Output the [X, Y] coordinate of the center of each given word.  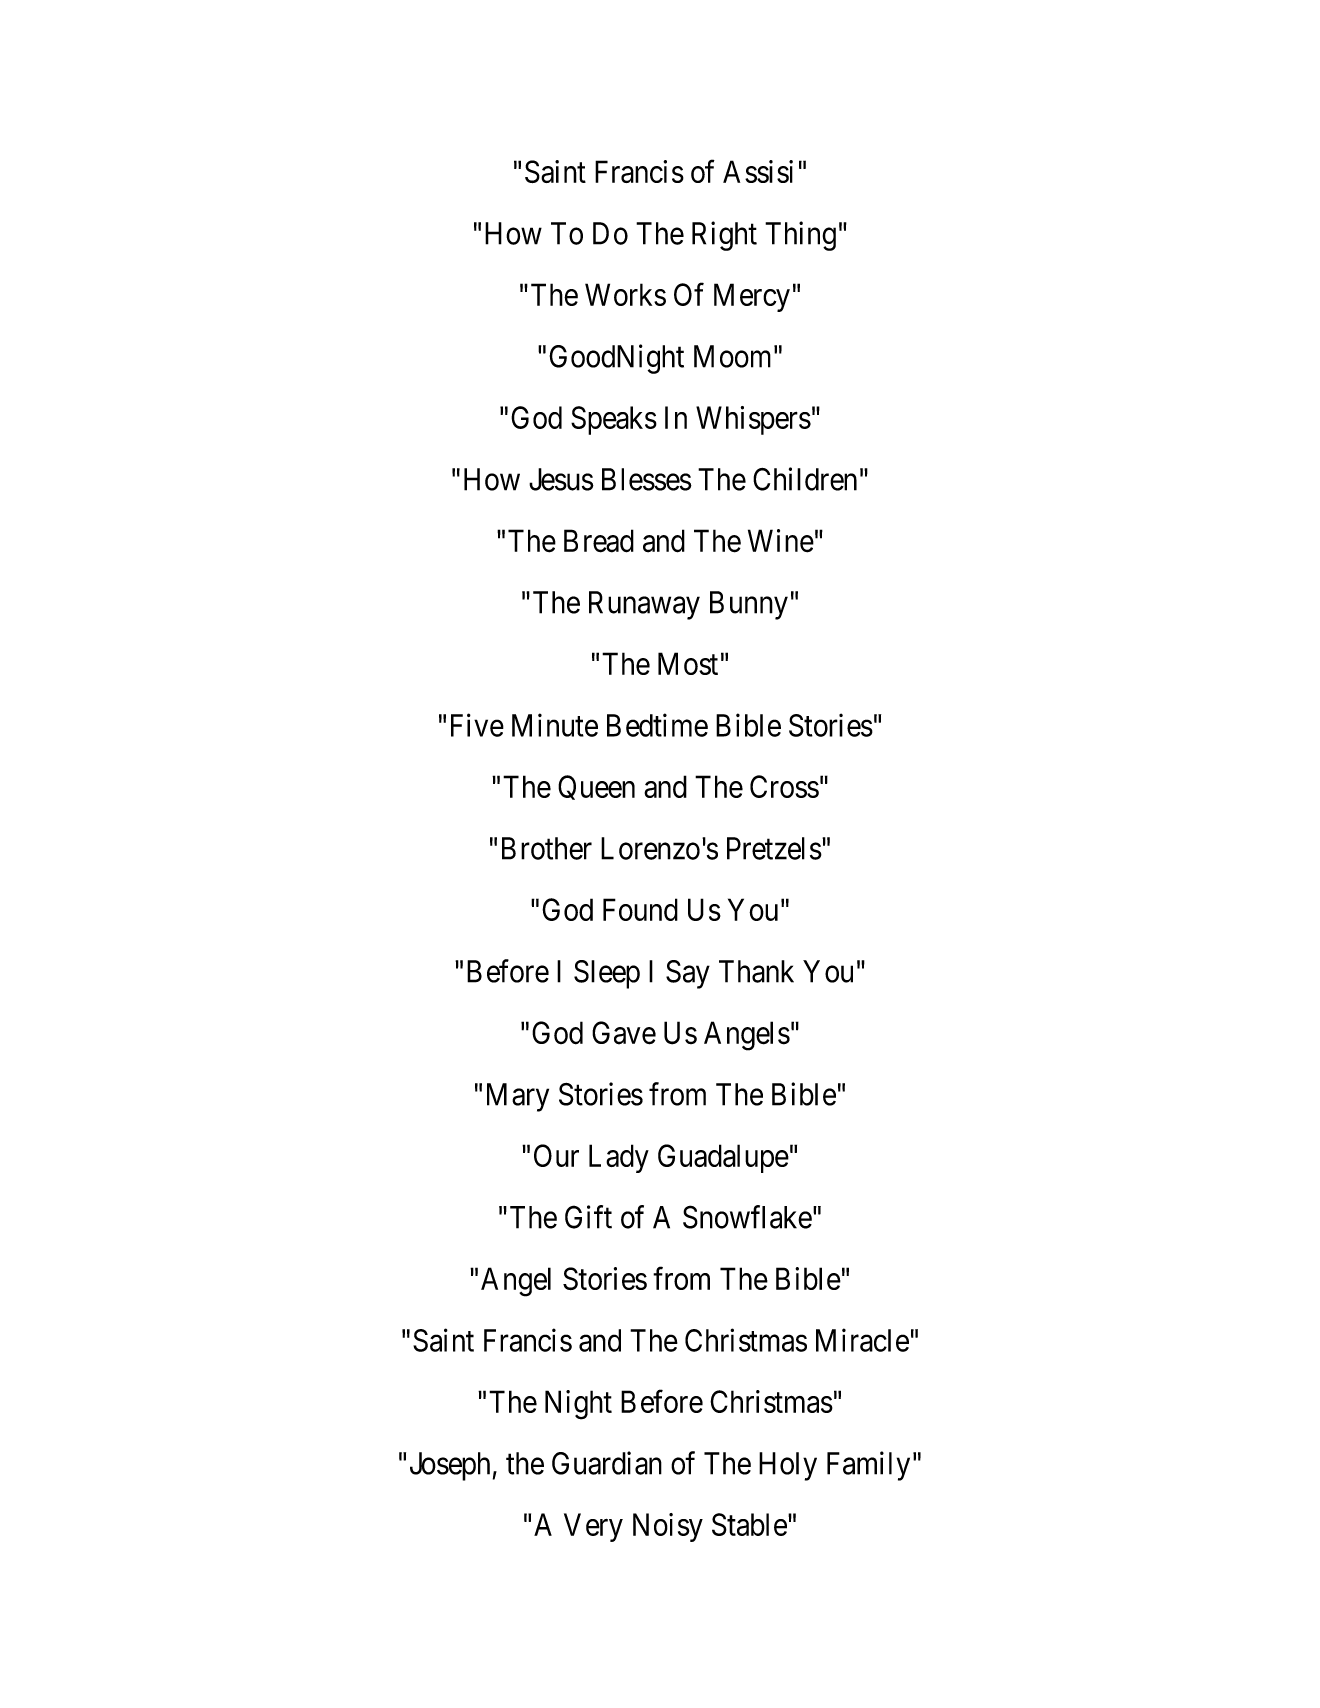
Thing [800, 236]
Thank [756, 971]
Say [688, 974]
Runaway [644, 605]
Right [724, 236]
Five [477, 725]
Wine [781, 541]
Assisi [758, 171]
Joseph [450, 1466]
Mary [518, 1097]
